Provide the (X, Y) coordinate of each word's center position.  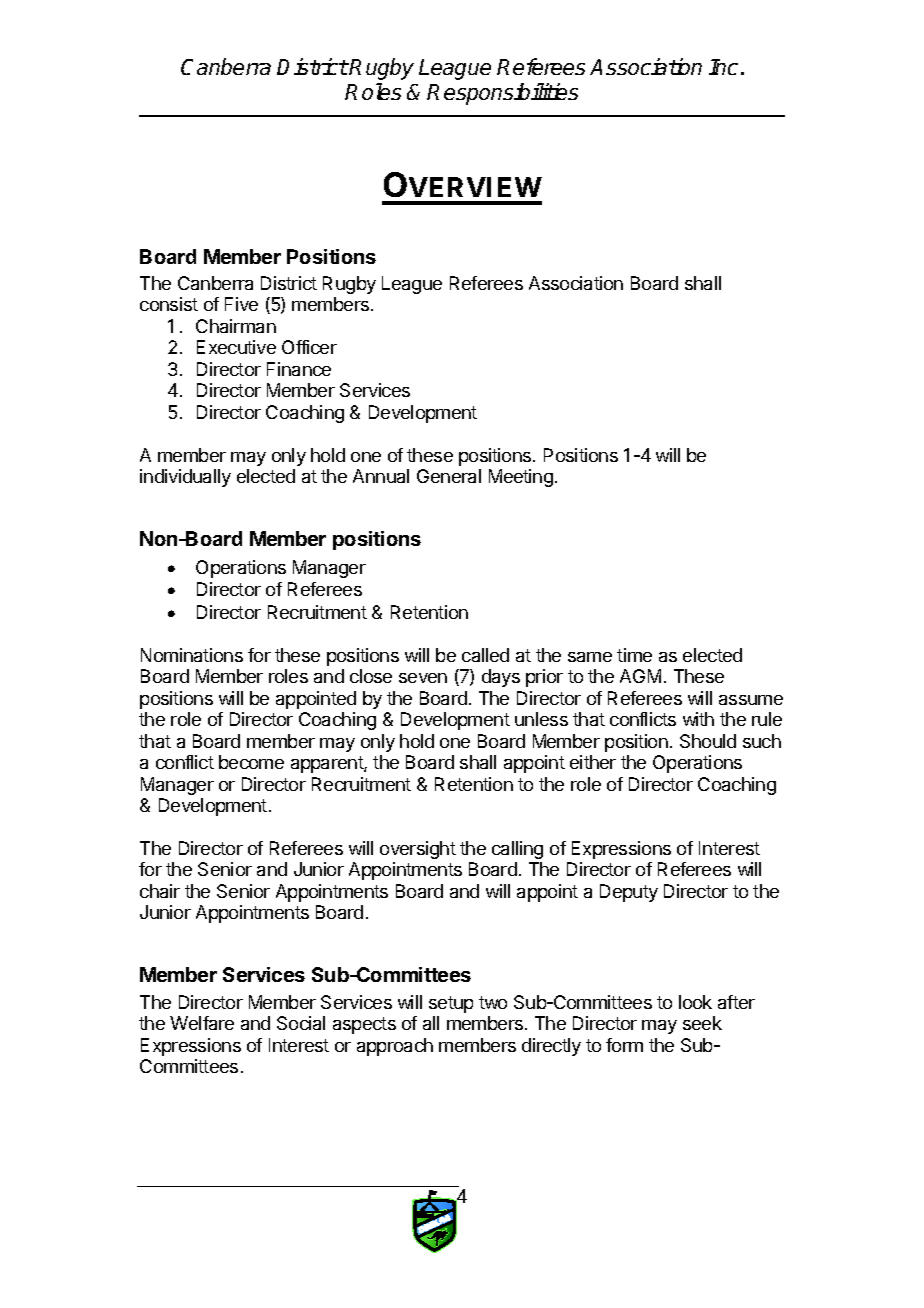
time (634, 655)
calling (517, 850)
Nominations (192, 655)
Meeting (521, 478)
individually (185, 478)
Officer (309, 347)
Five (241, 304)
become (251, 762)
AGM (640, 676)
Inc (723, 67)
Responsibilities (502, 94)
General (449, 476)
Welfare (202, 1023)
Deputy (629, 893)
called (485, 655)
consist (169, 304)
